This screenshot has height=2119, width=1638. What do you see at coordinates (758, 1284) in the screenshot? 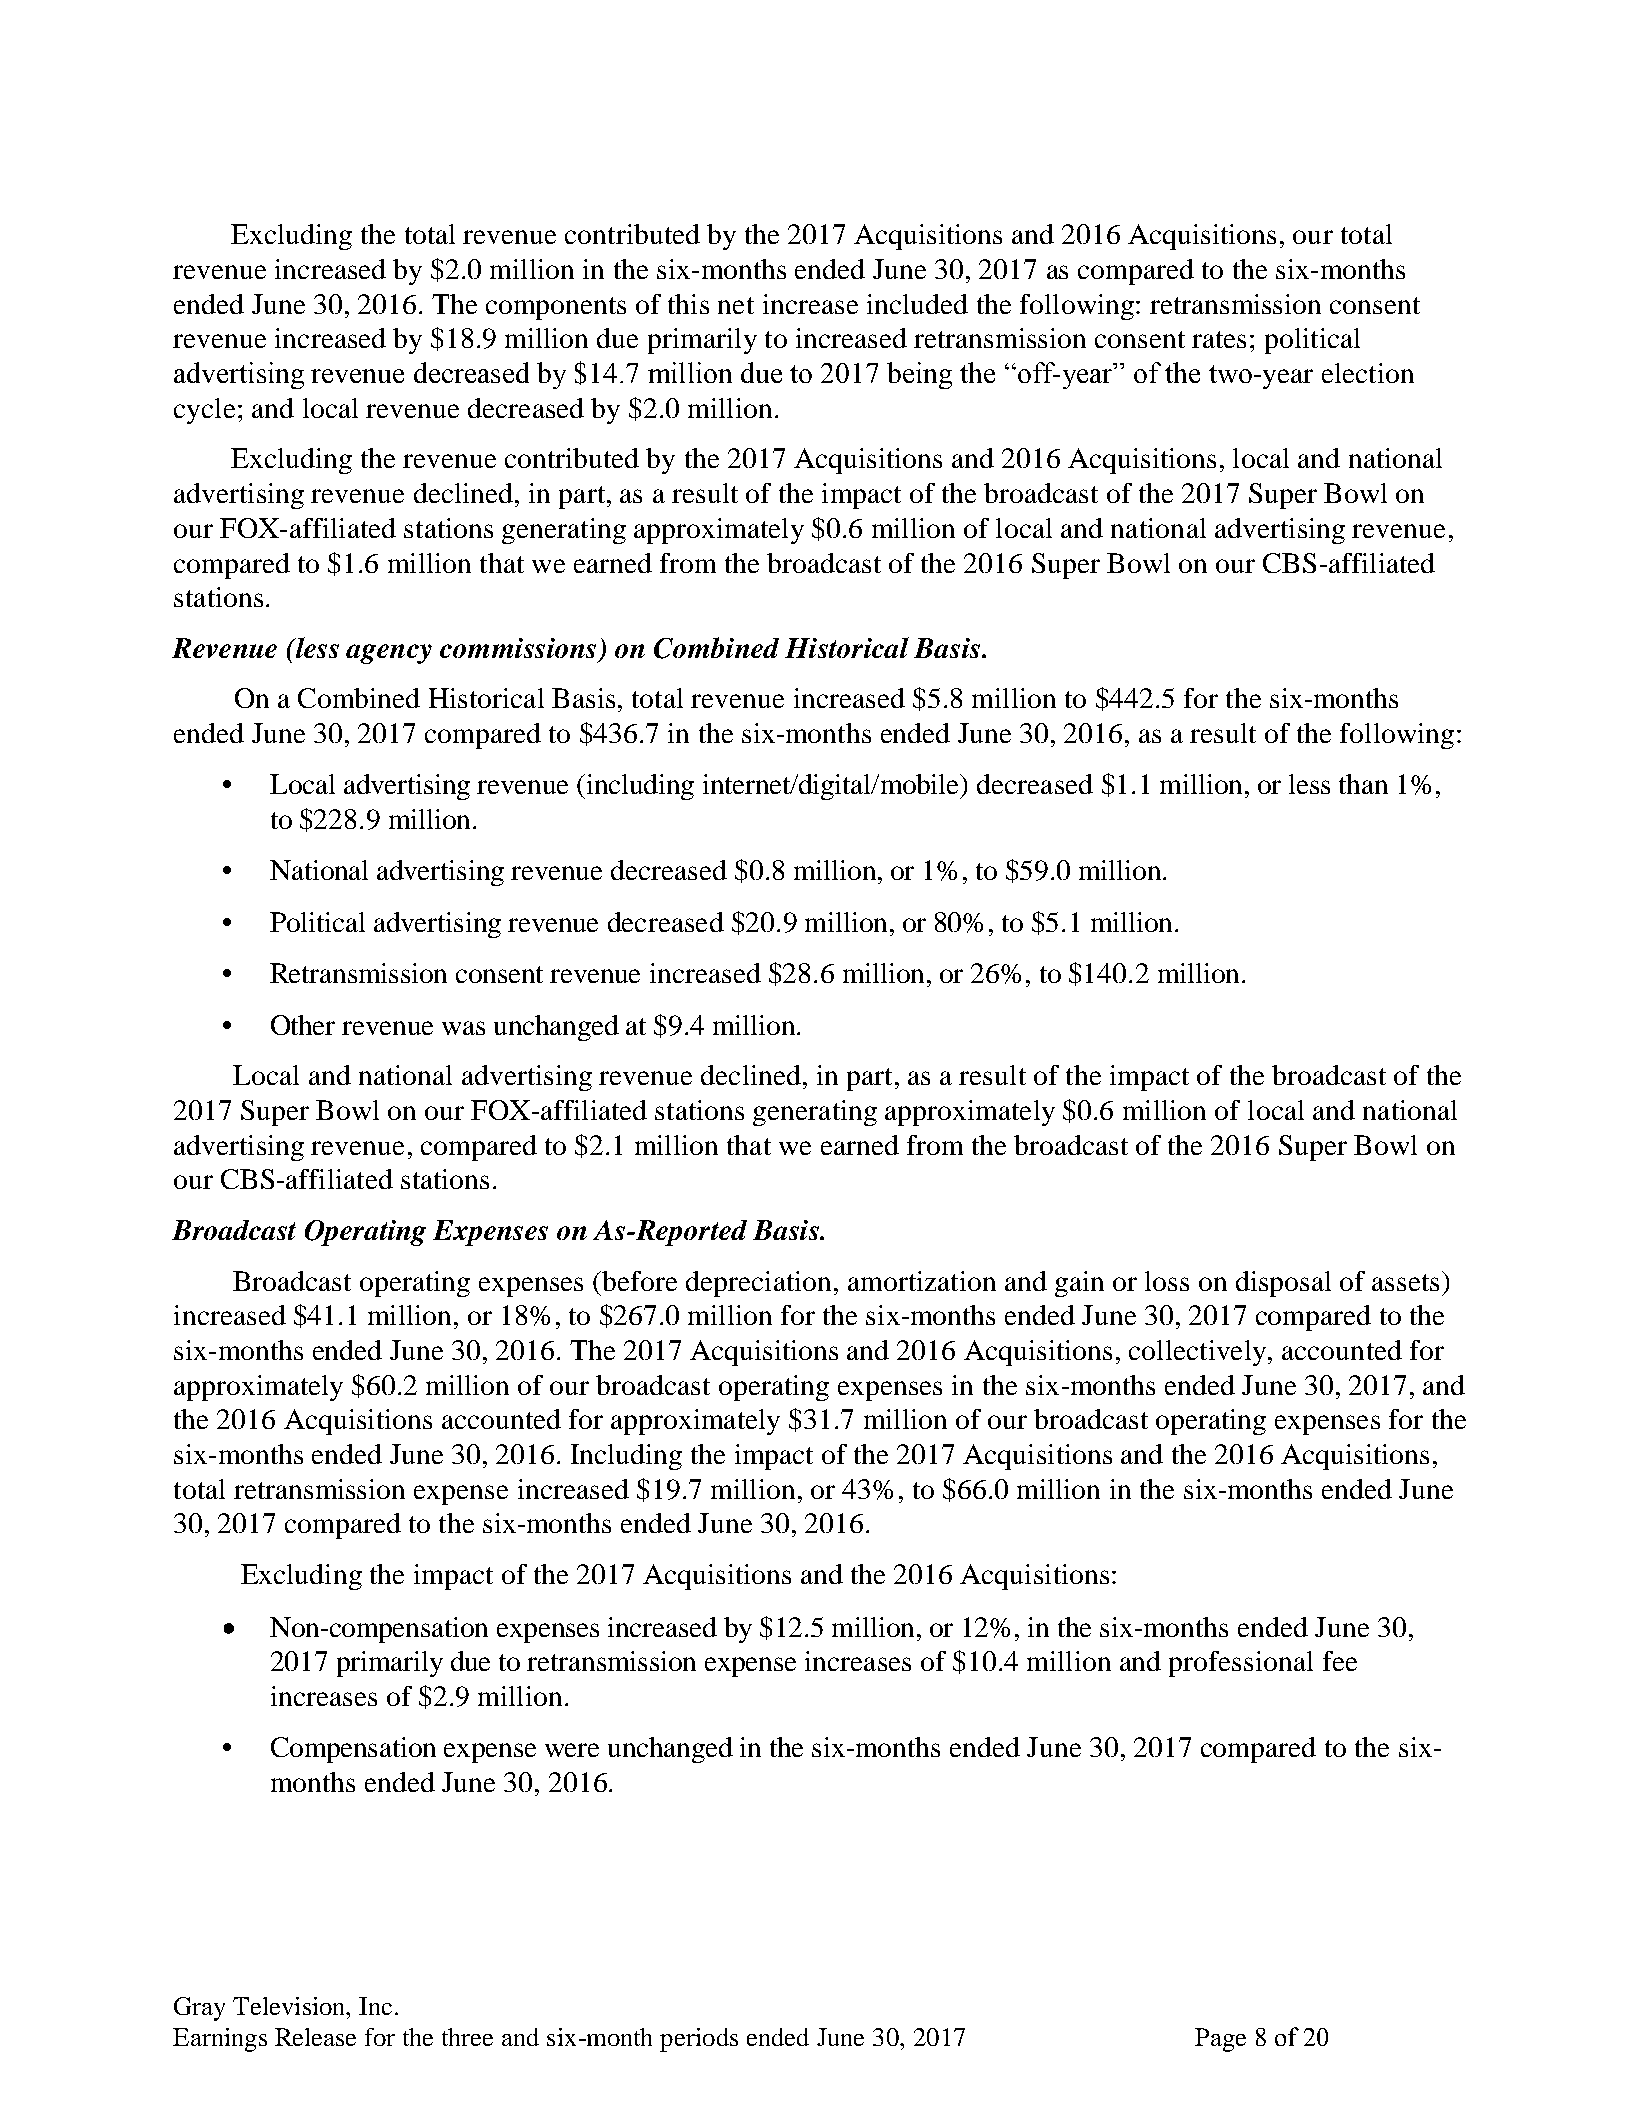
I see `depreciation` at bounding box center [758, 1284].
